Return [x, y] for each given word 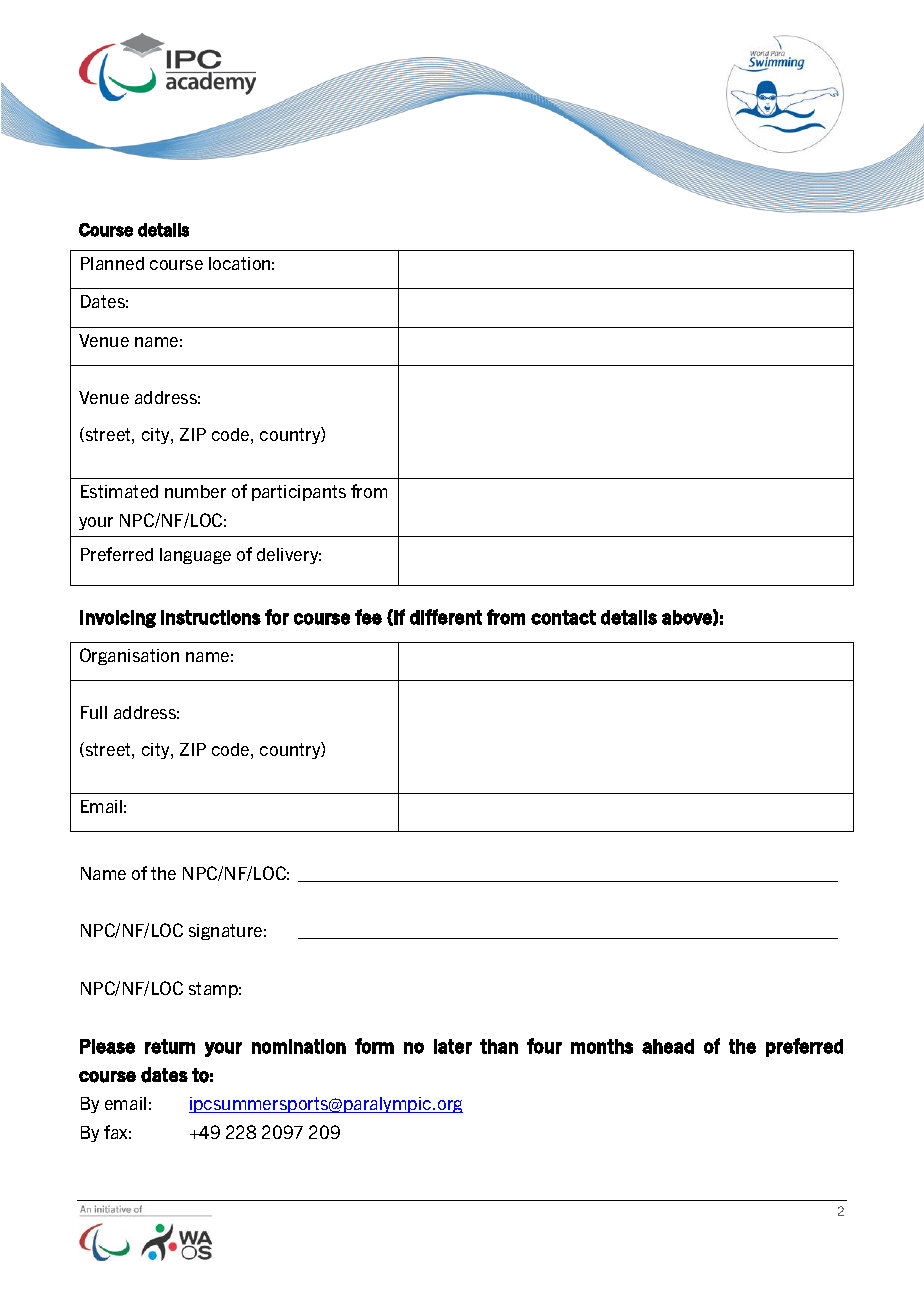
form [374, 1046]
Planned [112, 263]
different [446, 617]
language [195, 556]
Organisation [129, 656]
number [195, 491]
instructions [211, 617]
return [170, 1046]
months [602, 1046]
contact [563, 617]
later [453, 1046]
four [544, 1046]
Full [94, 712]
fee [368, 617]
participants [299, 493]
